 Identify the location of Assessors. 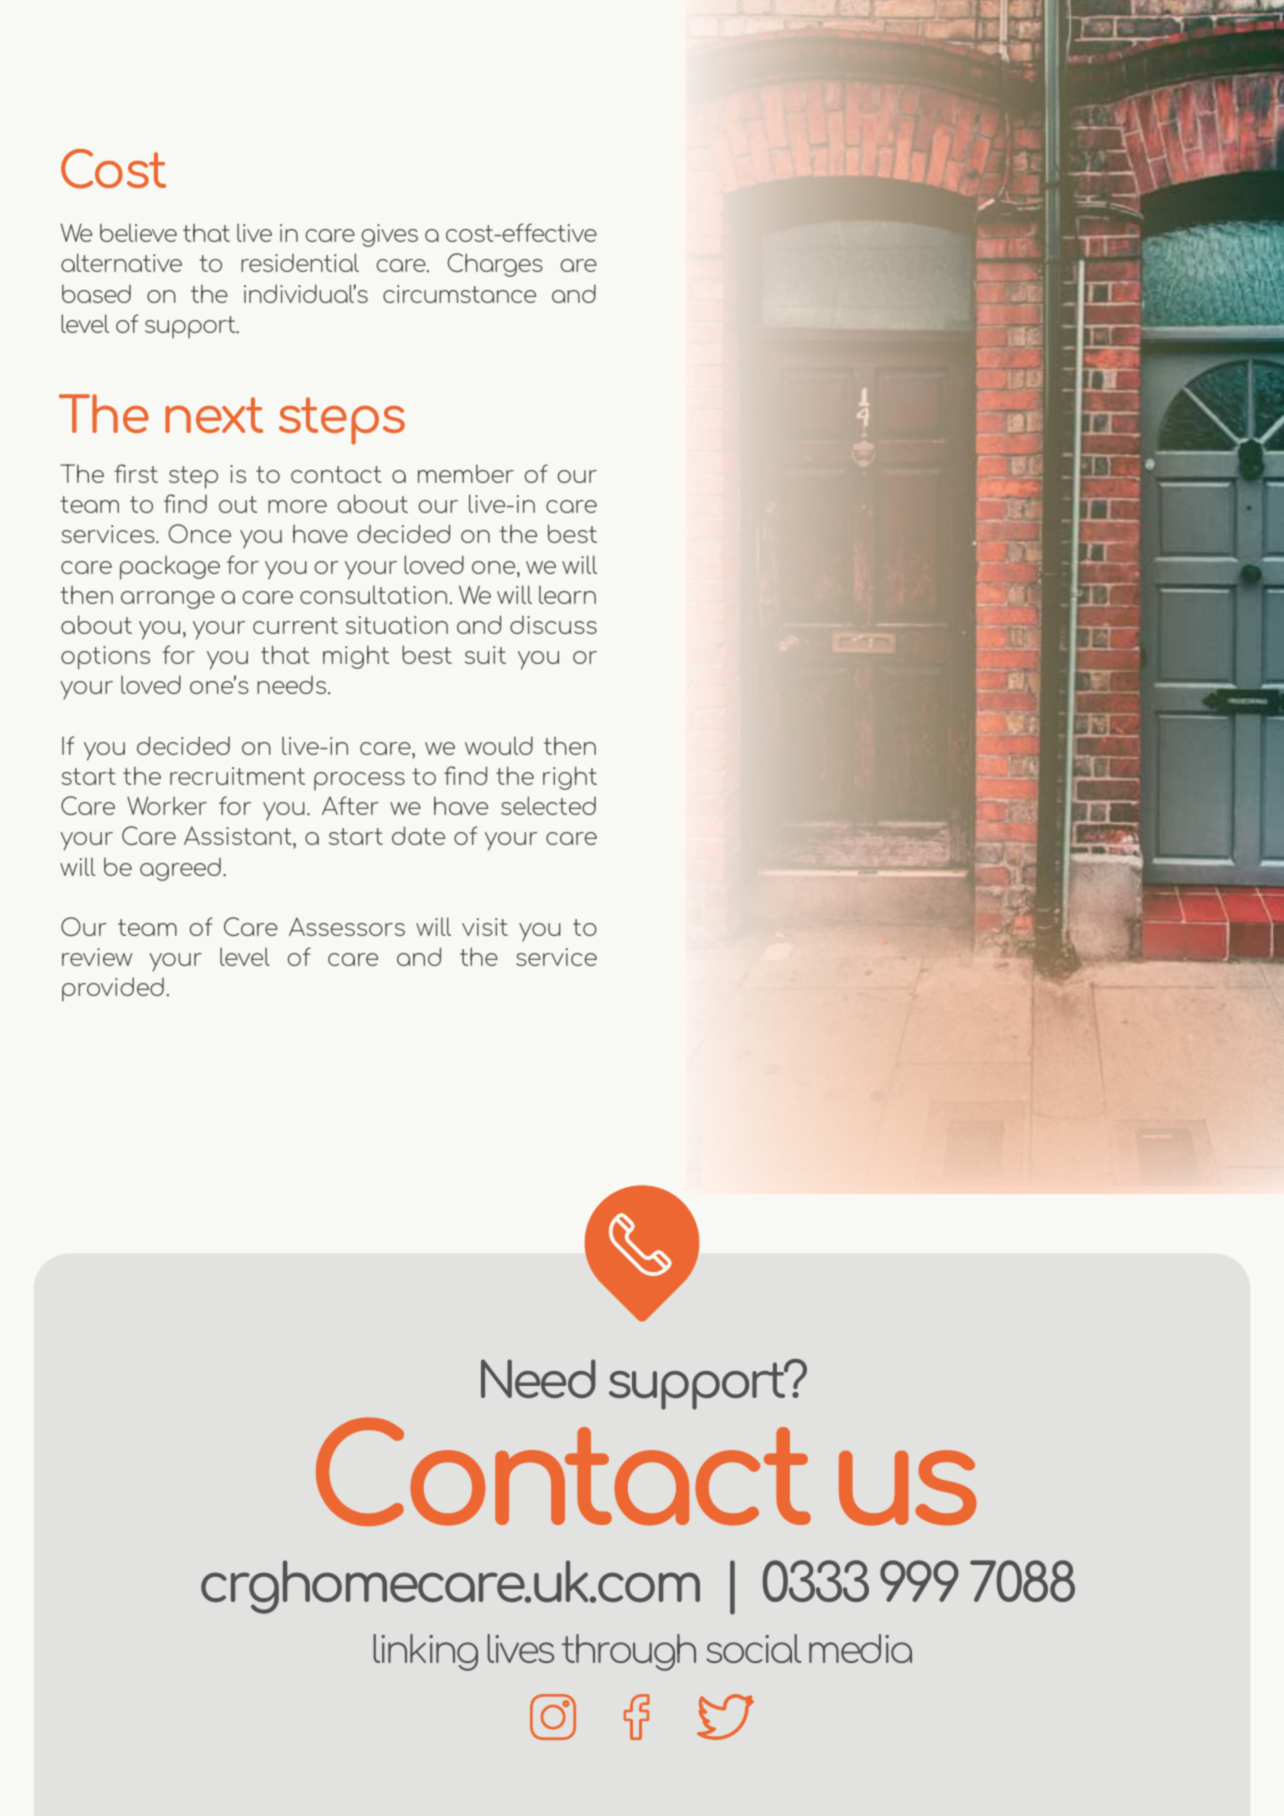
(347, 926).
